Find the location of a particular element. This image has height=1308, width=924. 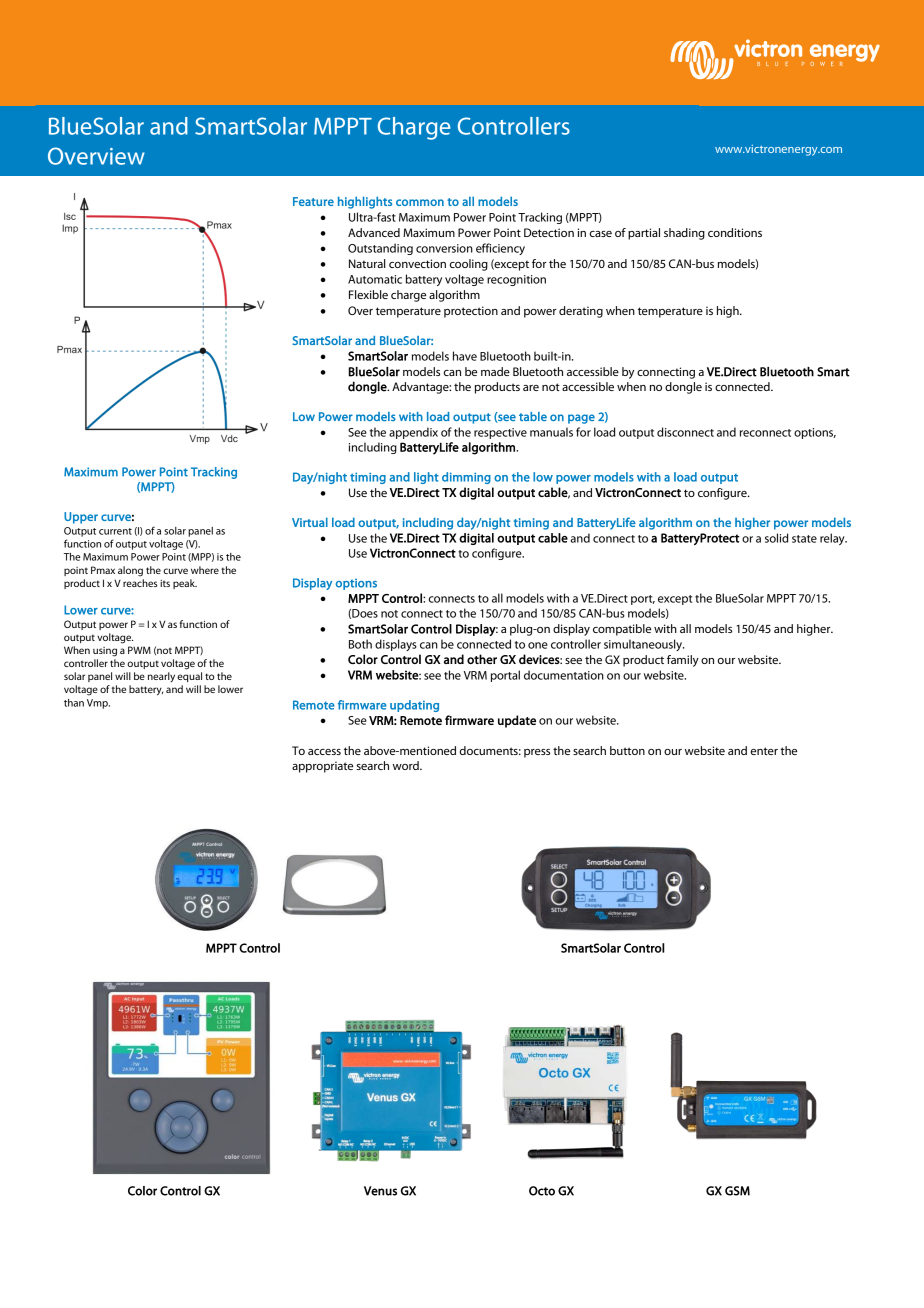

solid is located at coordinates (776, 538).
